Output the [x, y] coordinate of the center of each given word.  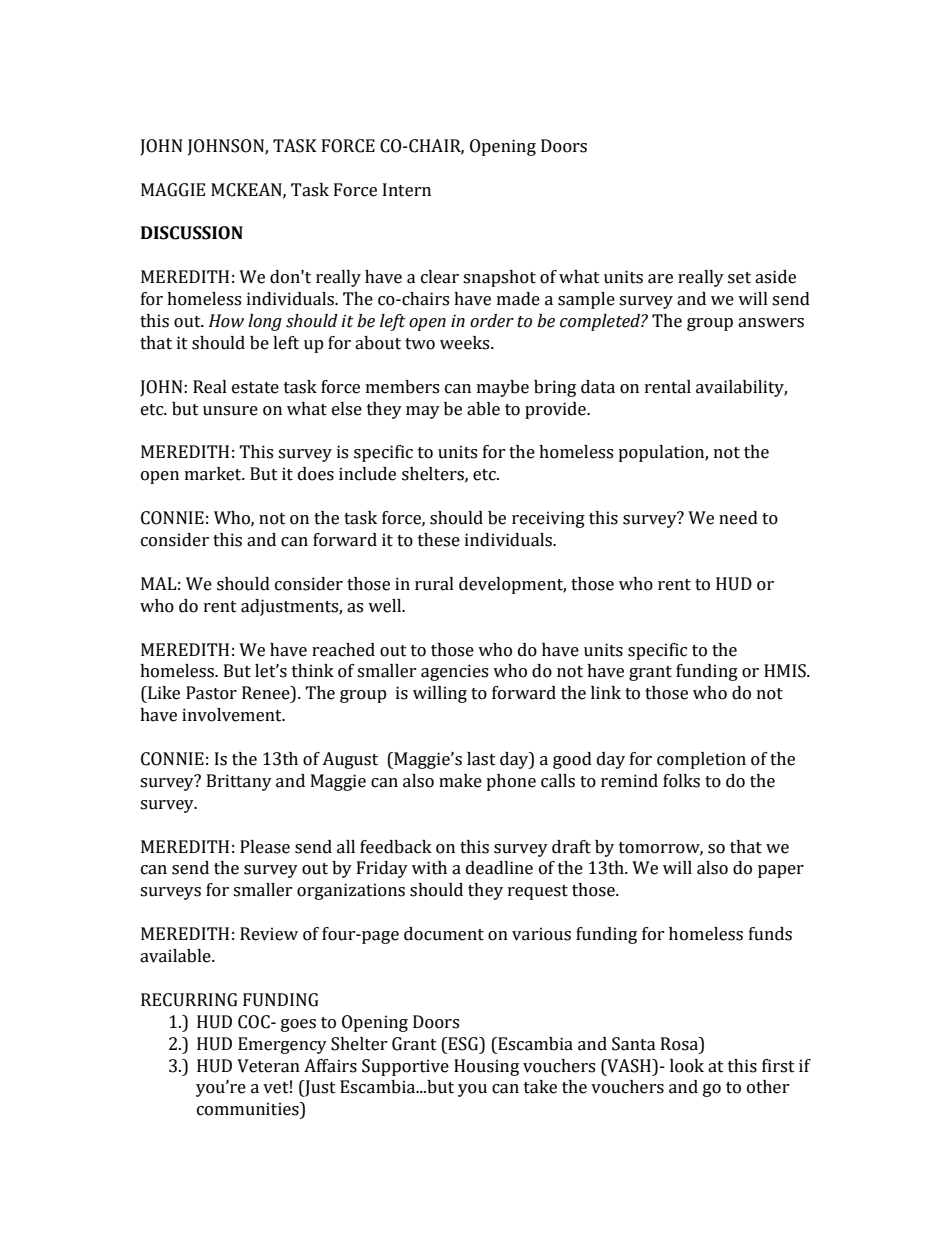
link [606, 692]
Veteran [268, 1066]
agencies [454, 672]
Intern [407, 190]
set [739, 278]
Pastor [211, 693]
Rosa [680, 1044]
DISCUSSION [192, 233]
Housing [486, 1067]
